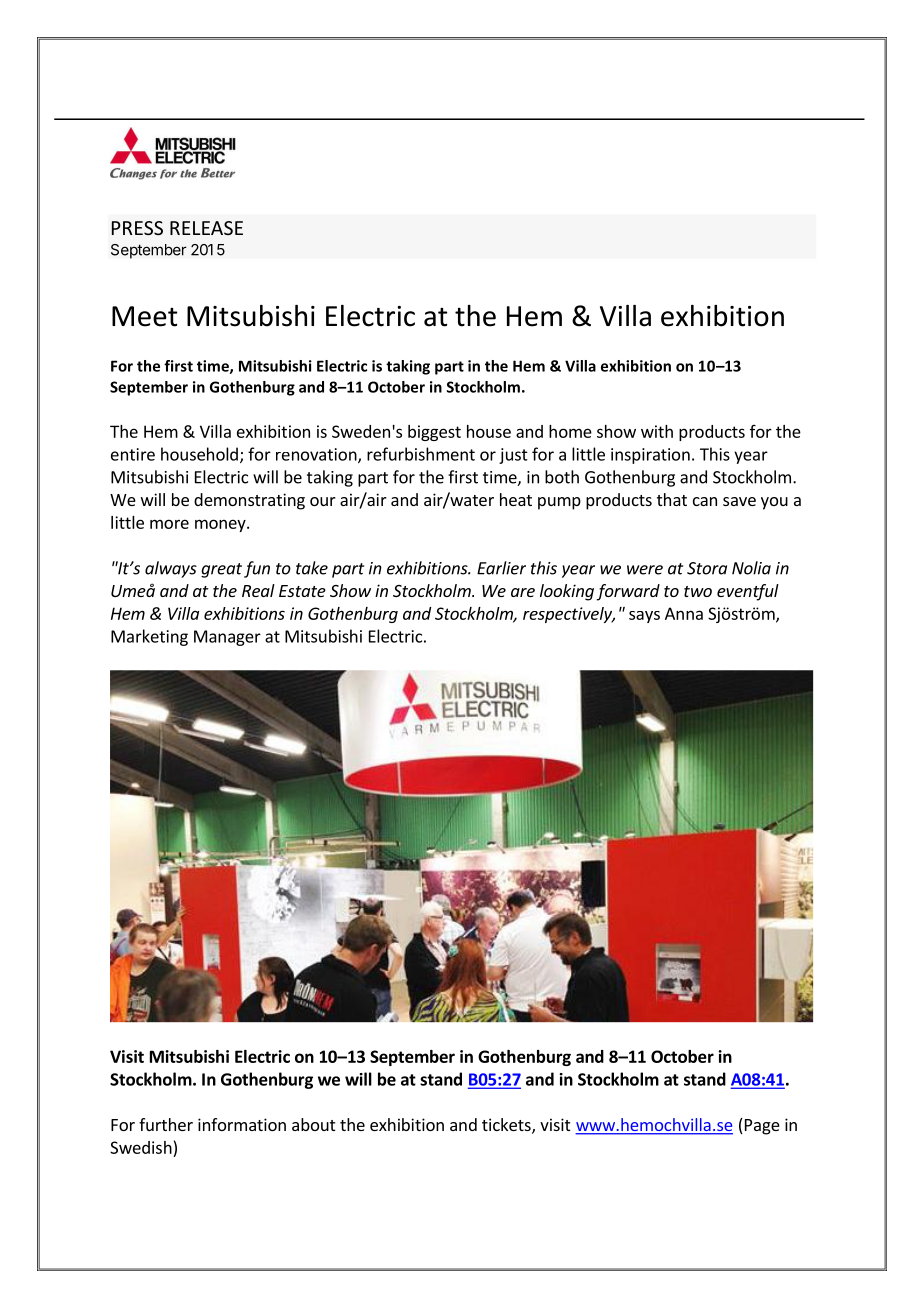  What do you see at coordinates (242, 1124) in the screenshot?
I see `information` at bounding box center [242, 1124].
